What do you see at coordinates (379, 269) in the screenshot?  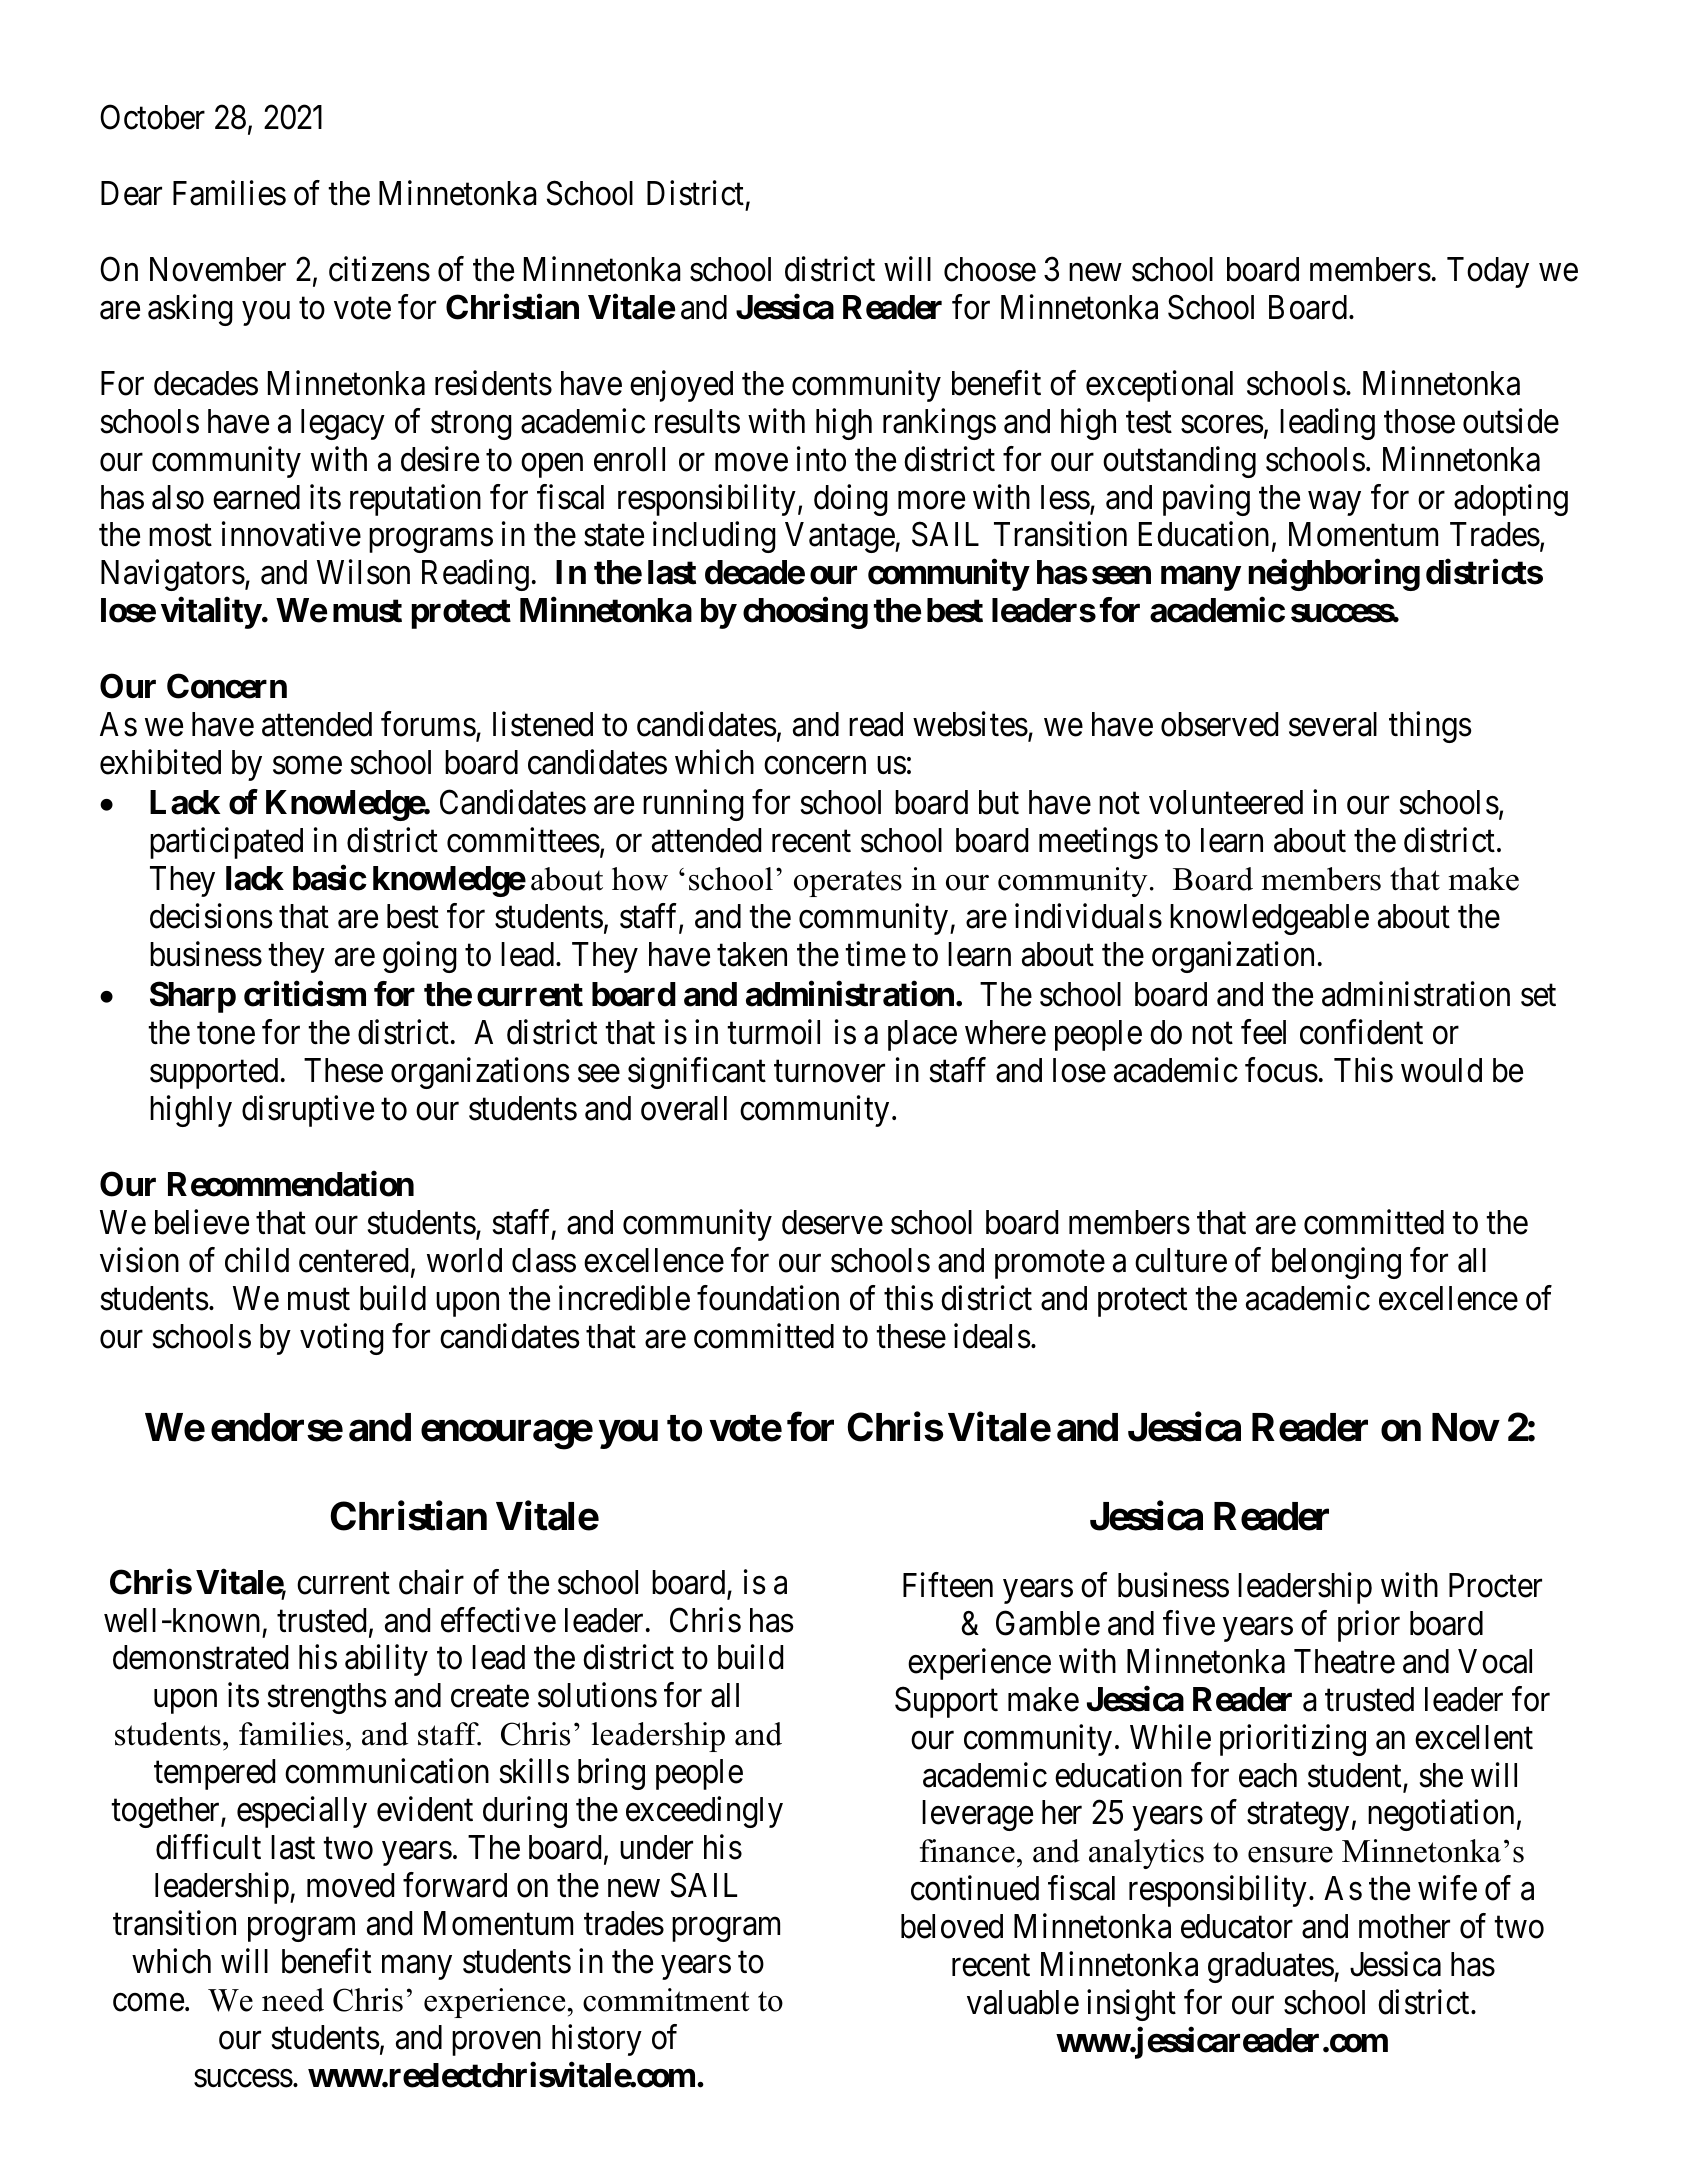 I see `citizens` at bounding box center [379, 269].
